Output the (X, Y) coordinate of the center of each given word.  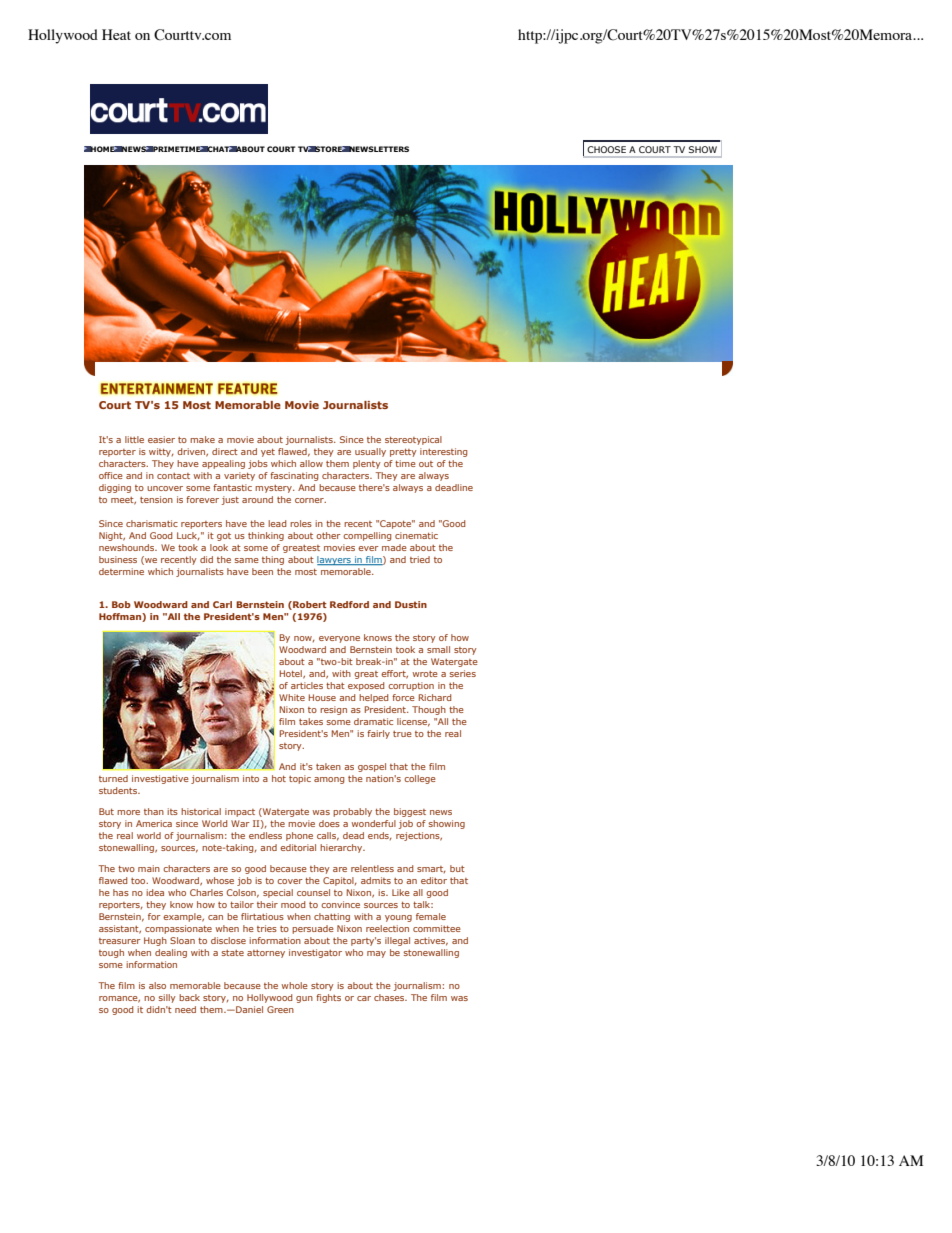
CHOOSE (607, 149)
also (157, 985)
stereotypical (413, 440)
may (376, 954)
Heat (116, 34)
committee (437, 928)
